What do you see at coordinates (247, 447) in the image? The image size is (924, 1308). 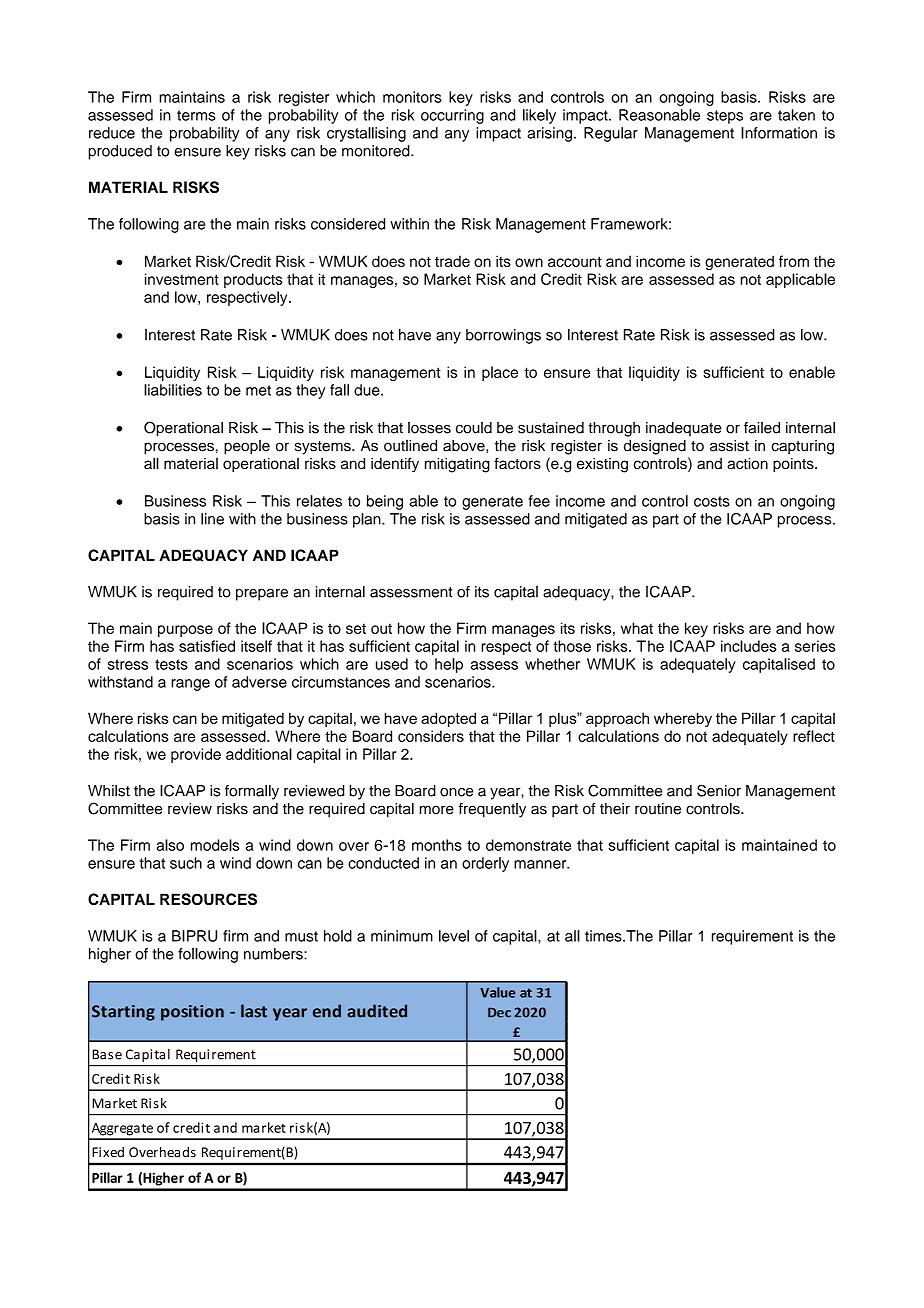 I see `people` at bounding box center [247, 447].
